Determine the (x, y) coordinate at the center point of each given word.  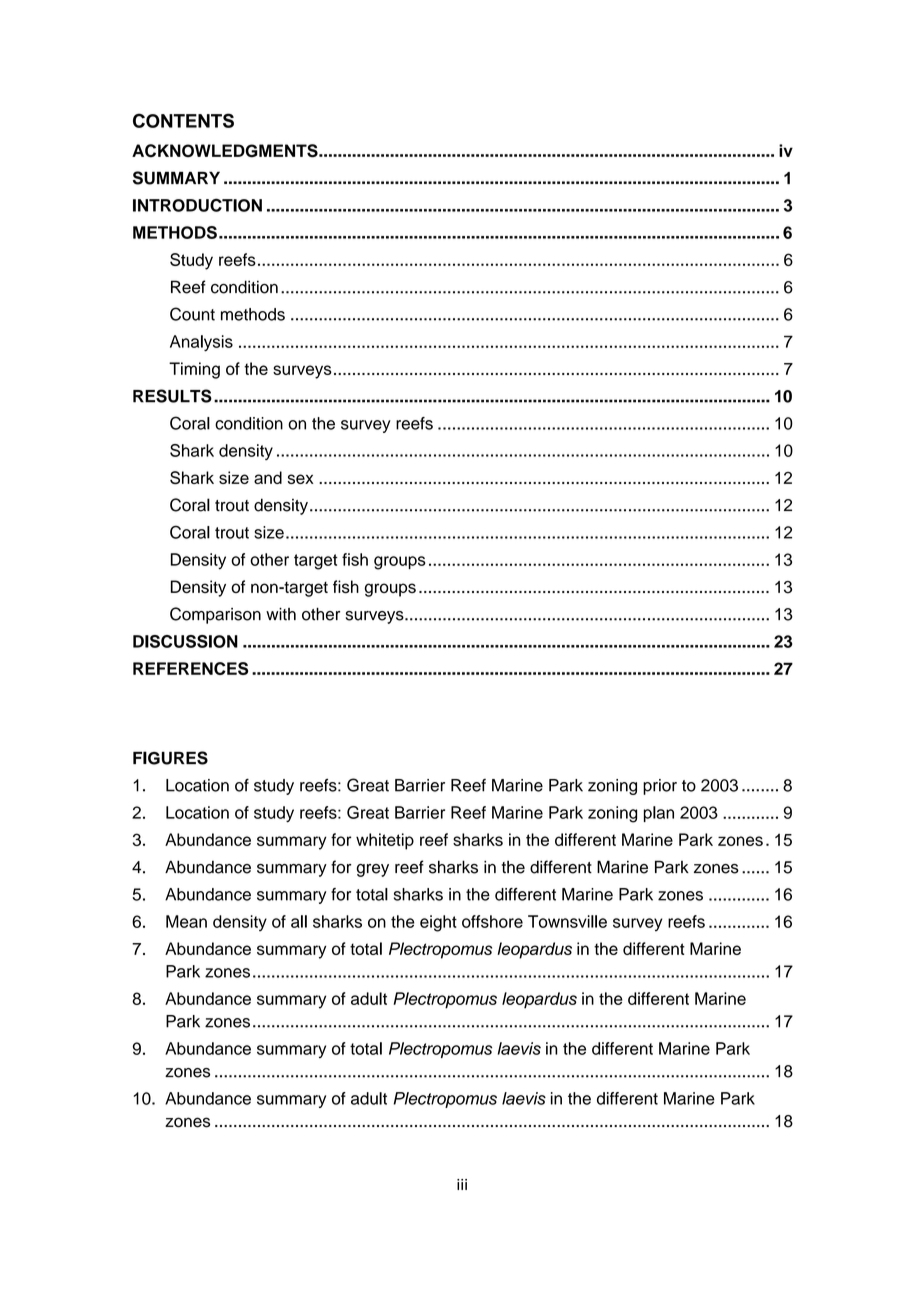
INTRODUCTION (197, 205)
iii (462, 1184)
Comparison (215, 615)
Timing (194, 370)
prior (660, 787)
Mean (186, 921)
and (268, 477)
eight (438, 923)
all (299, 921)
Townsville (567, 921)
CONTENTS (183, 120)
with (281, 614)
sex (301, 479)
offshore (492, 921)
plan (659, 814)
